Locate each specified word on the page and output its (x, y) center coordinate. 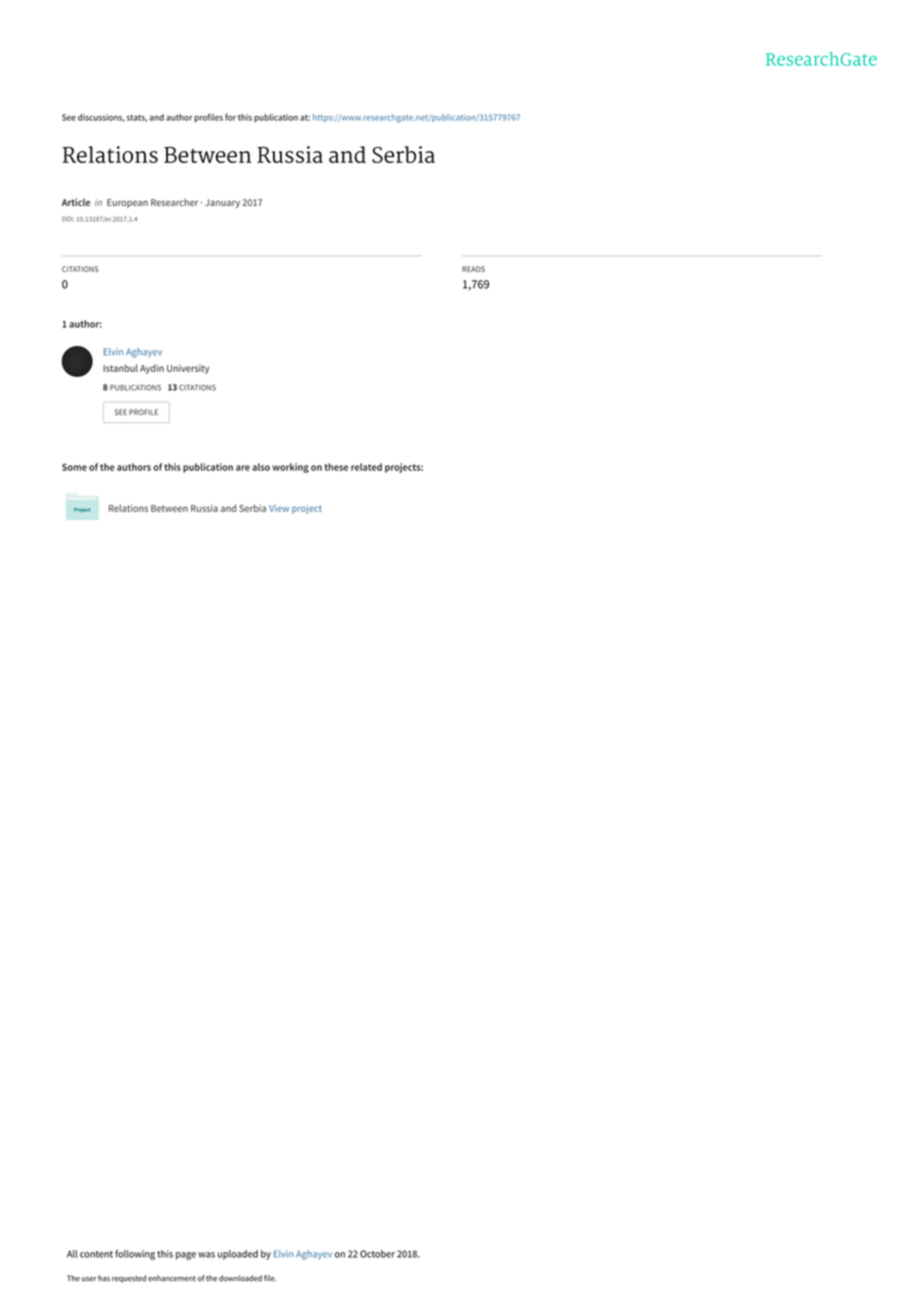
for (230, 117)
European (127, 203)
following (135, 1255)
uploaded (238, 1255)
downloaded (240, 1278)
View (279, 508)
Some (74, 467)
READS (473, 269)
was (206, 1255)
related (366, 467)
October (377, 1254)
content (96, 1254)
